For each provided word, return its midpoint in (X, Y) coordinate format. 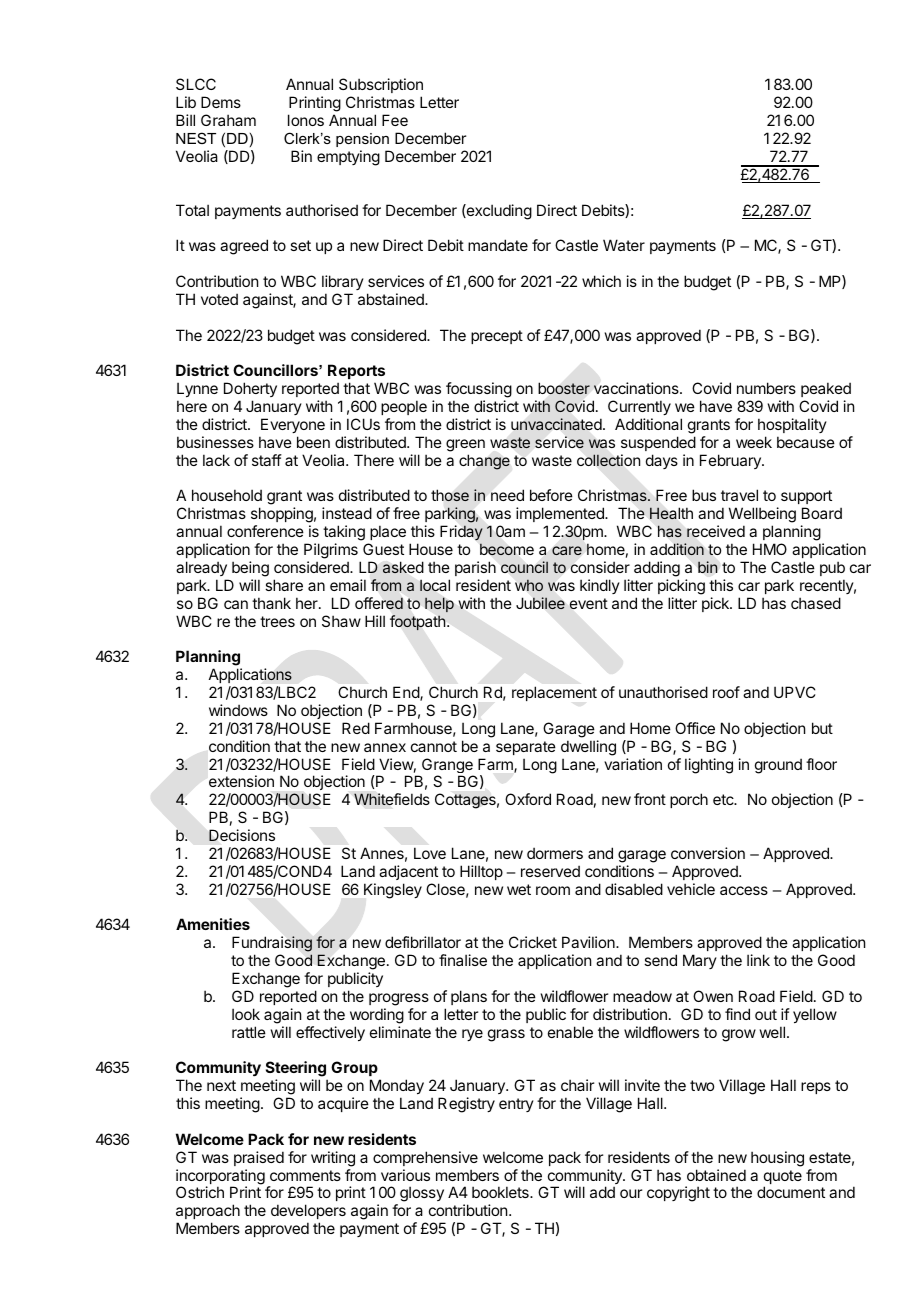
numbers (766, 388)
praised (259, 1158)
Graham (228, 120)
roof (726, 692)
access (744, 890)
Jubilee (540, 603)
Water (624, 245)
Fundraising (272, 945)
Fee (395, 120)
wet (519, 889)
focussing (479, 391)
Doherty (250, 391)
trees (277, 621)
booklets (501, 1192)
